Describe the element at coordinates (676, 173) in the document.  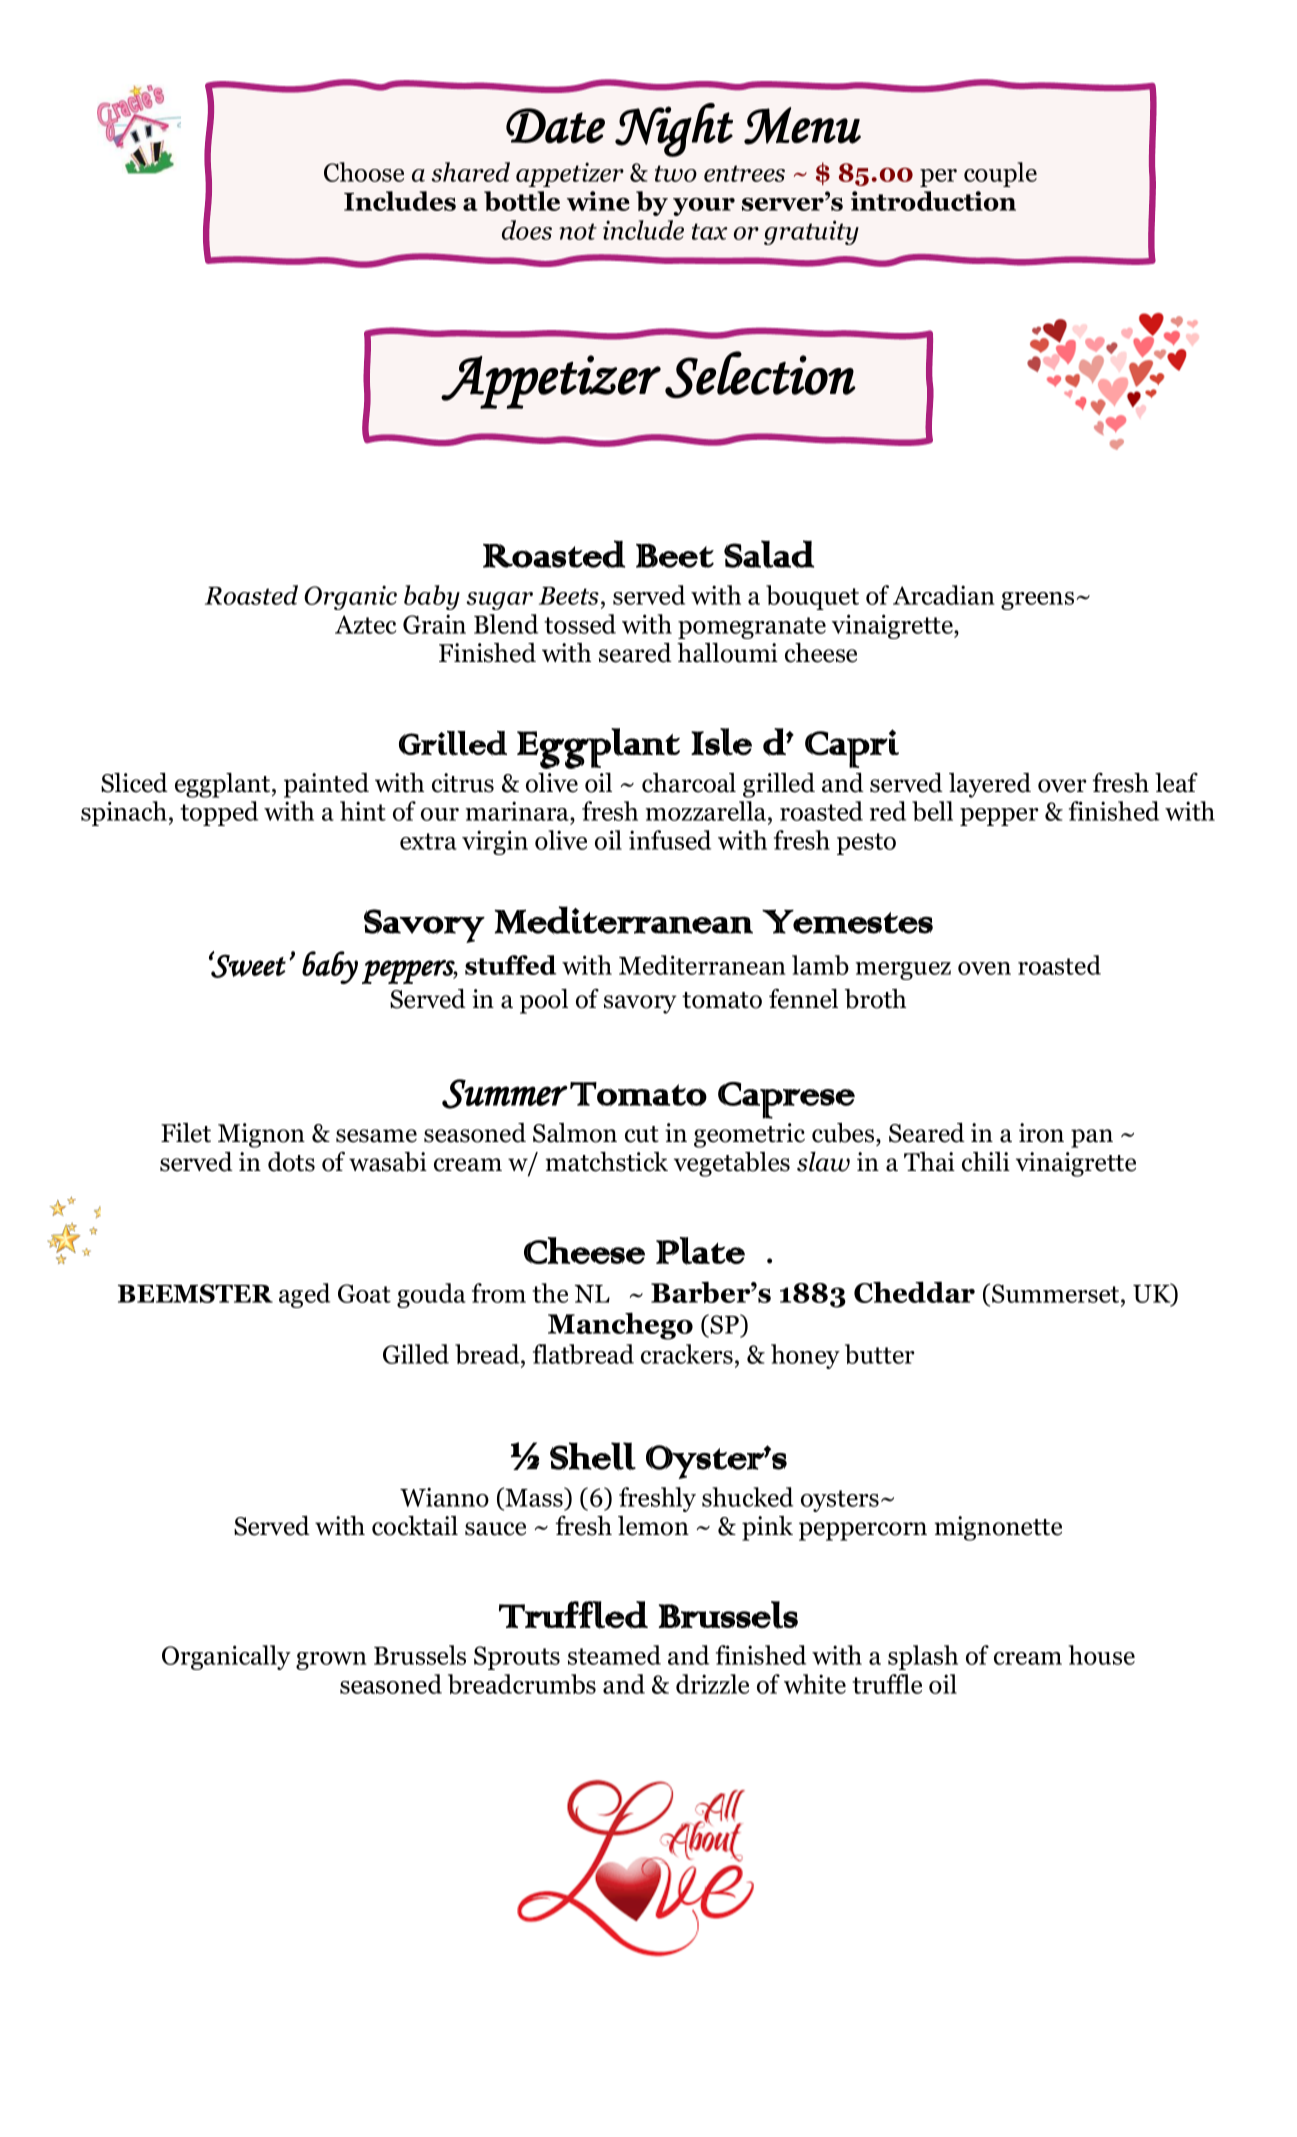
I see `two` at that location.
